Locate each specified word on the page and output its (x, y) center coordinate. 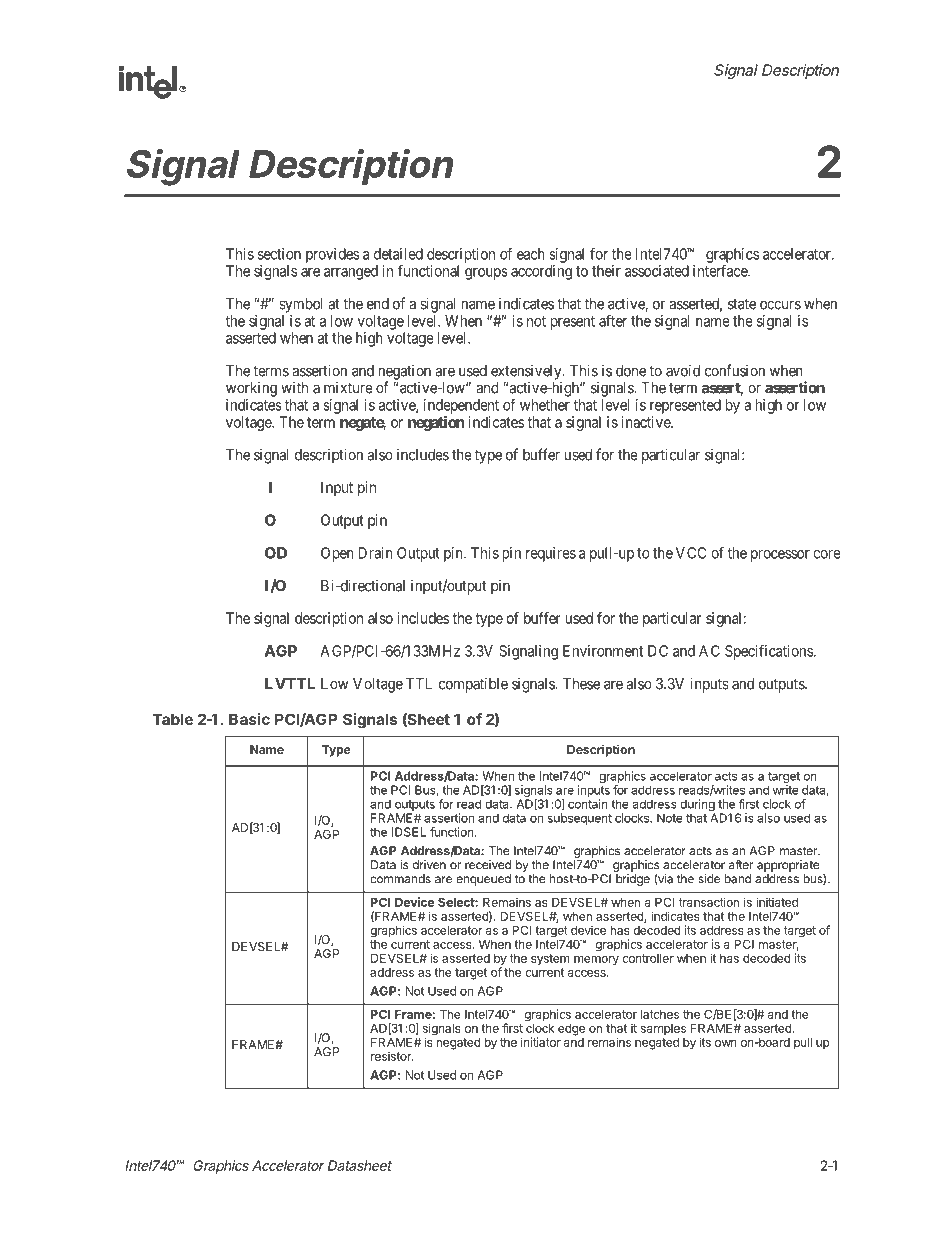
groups (486, 274)
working (251, 389)
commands (400, 879)
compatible (473, 685)
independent (461, 406)
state (742, 304)
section (279, 254)
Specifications (769, 652)
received (488, 865)
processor (780, 556)
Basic (249, 719)
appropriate (788, 866)
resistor (392, 1056)
